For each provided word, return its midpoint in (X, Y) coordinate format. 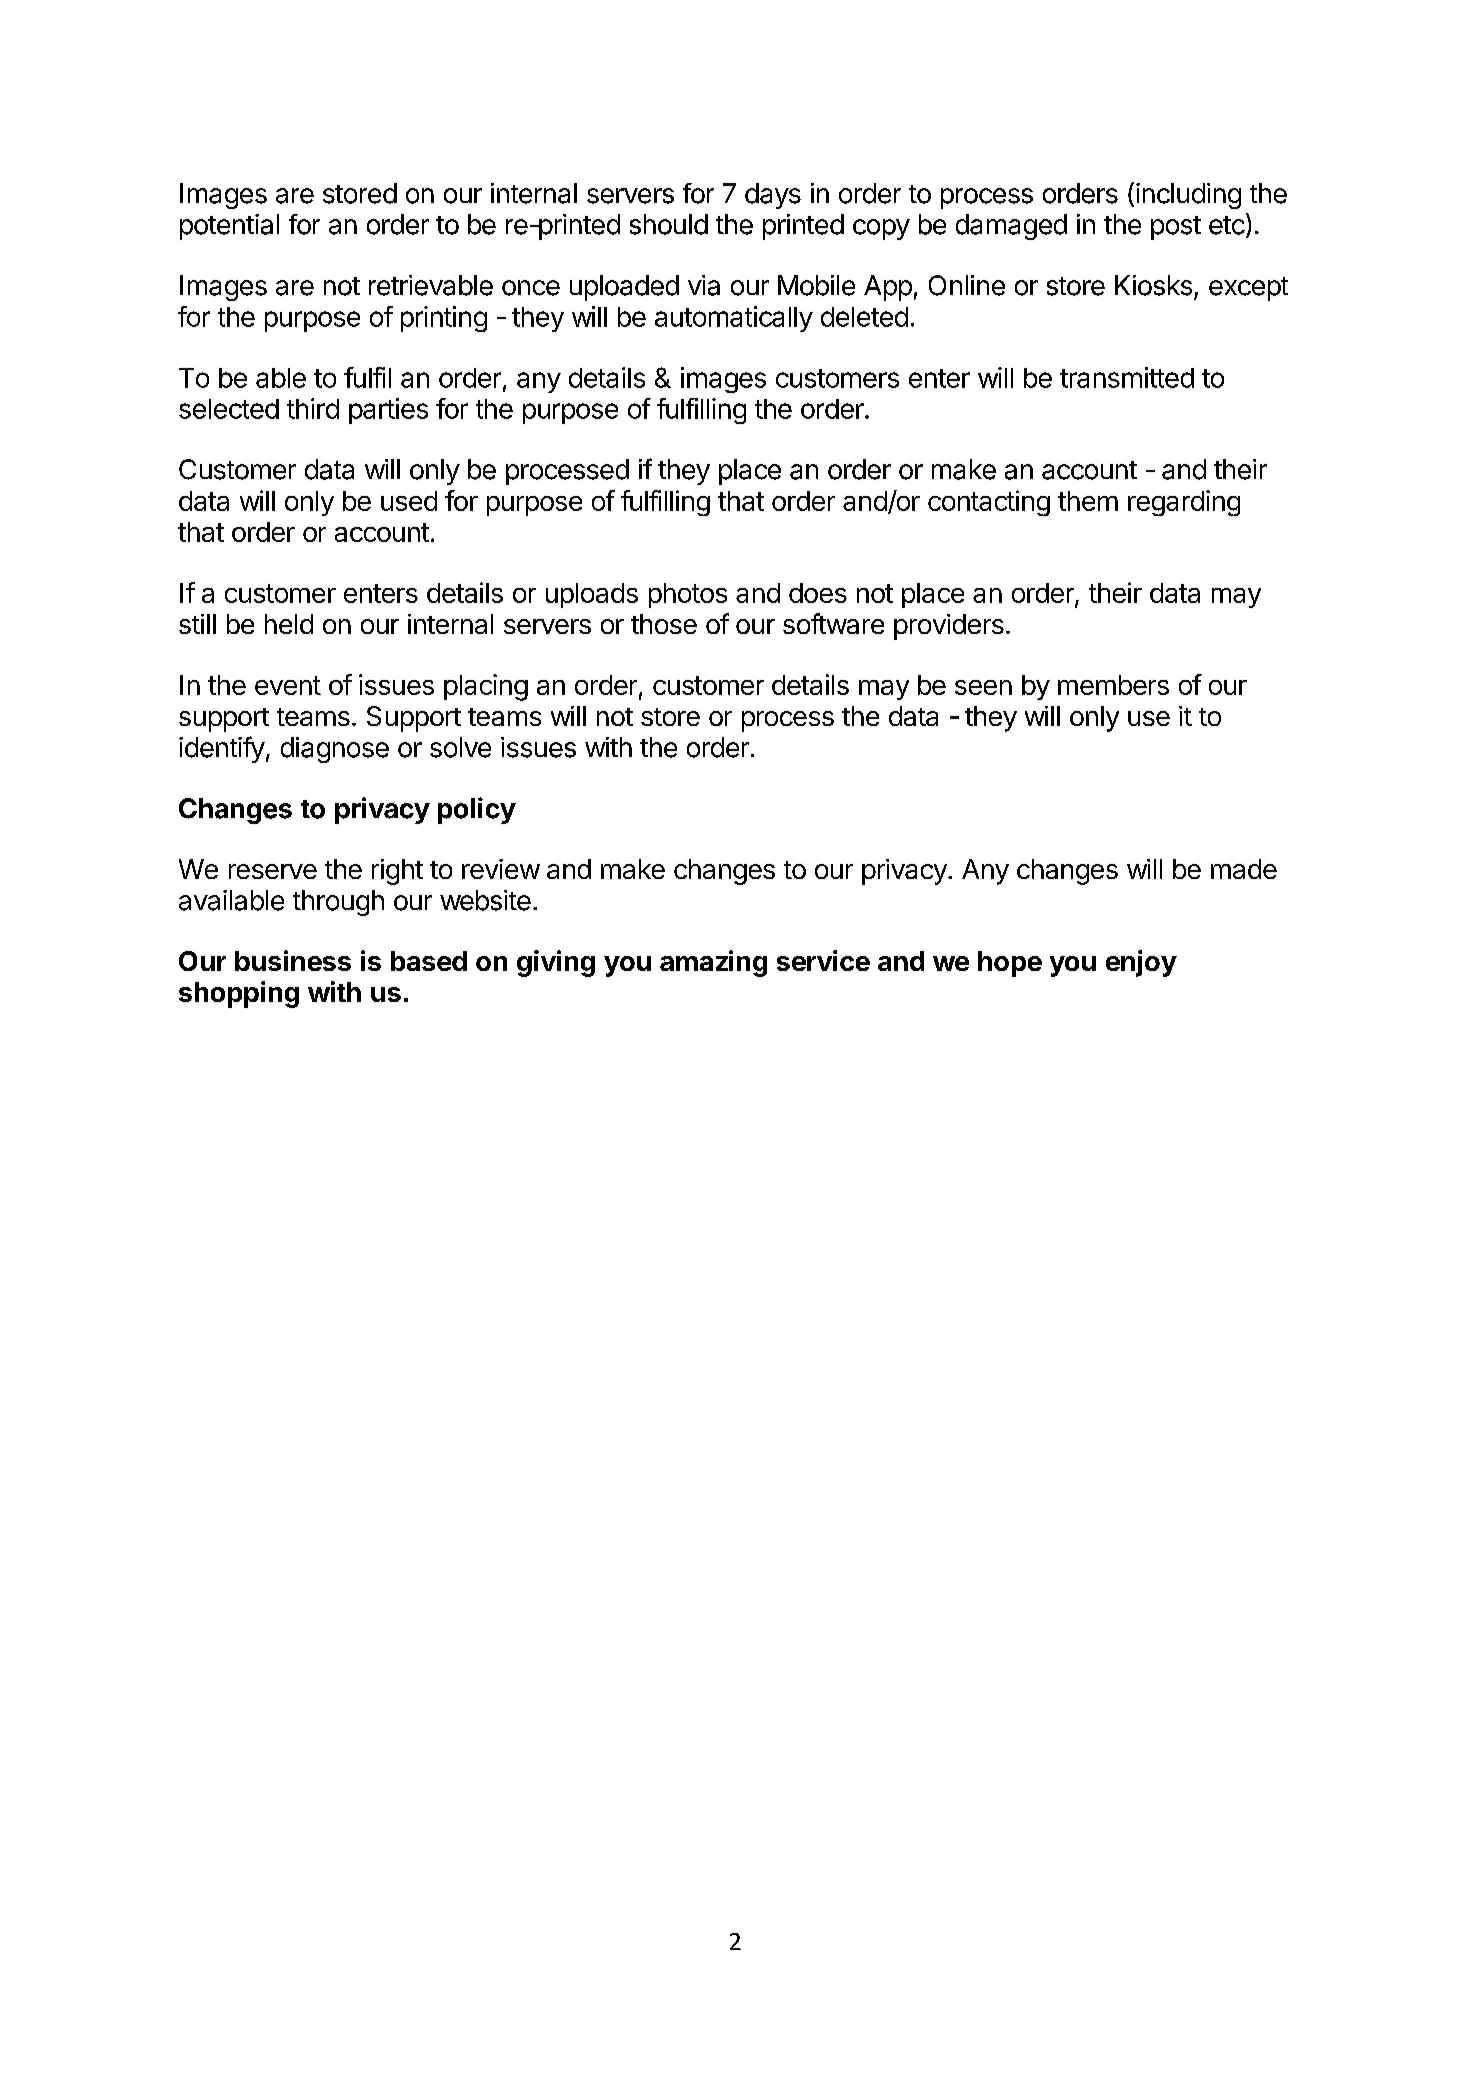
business (293, 960)
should (669, 224)
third (313, 408)
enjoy (1141, 963)
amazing (713, 963)
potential (229, 227)
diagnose (335, 750)
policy (477, 810)
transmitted (1127, 377)
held (289, 624)
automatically (734, 319)
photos (688, 595)
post (1176, 228)
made (1244, 869)
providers (949, 627)
